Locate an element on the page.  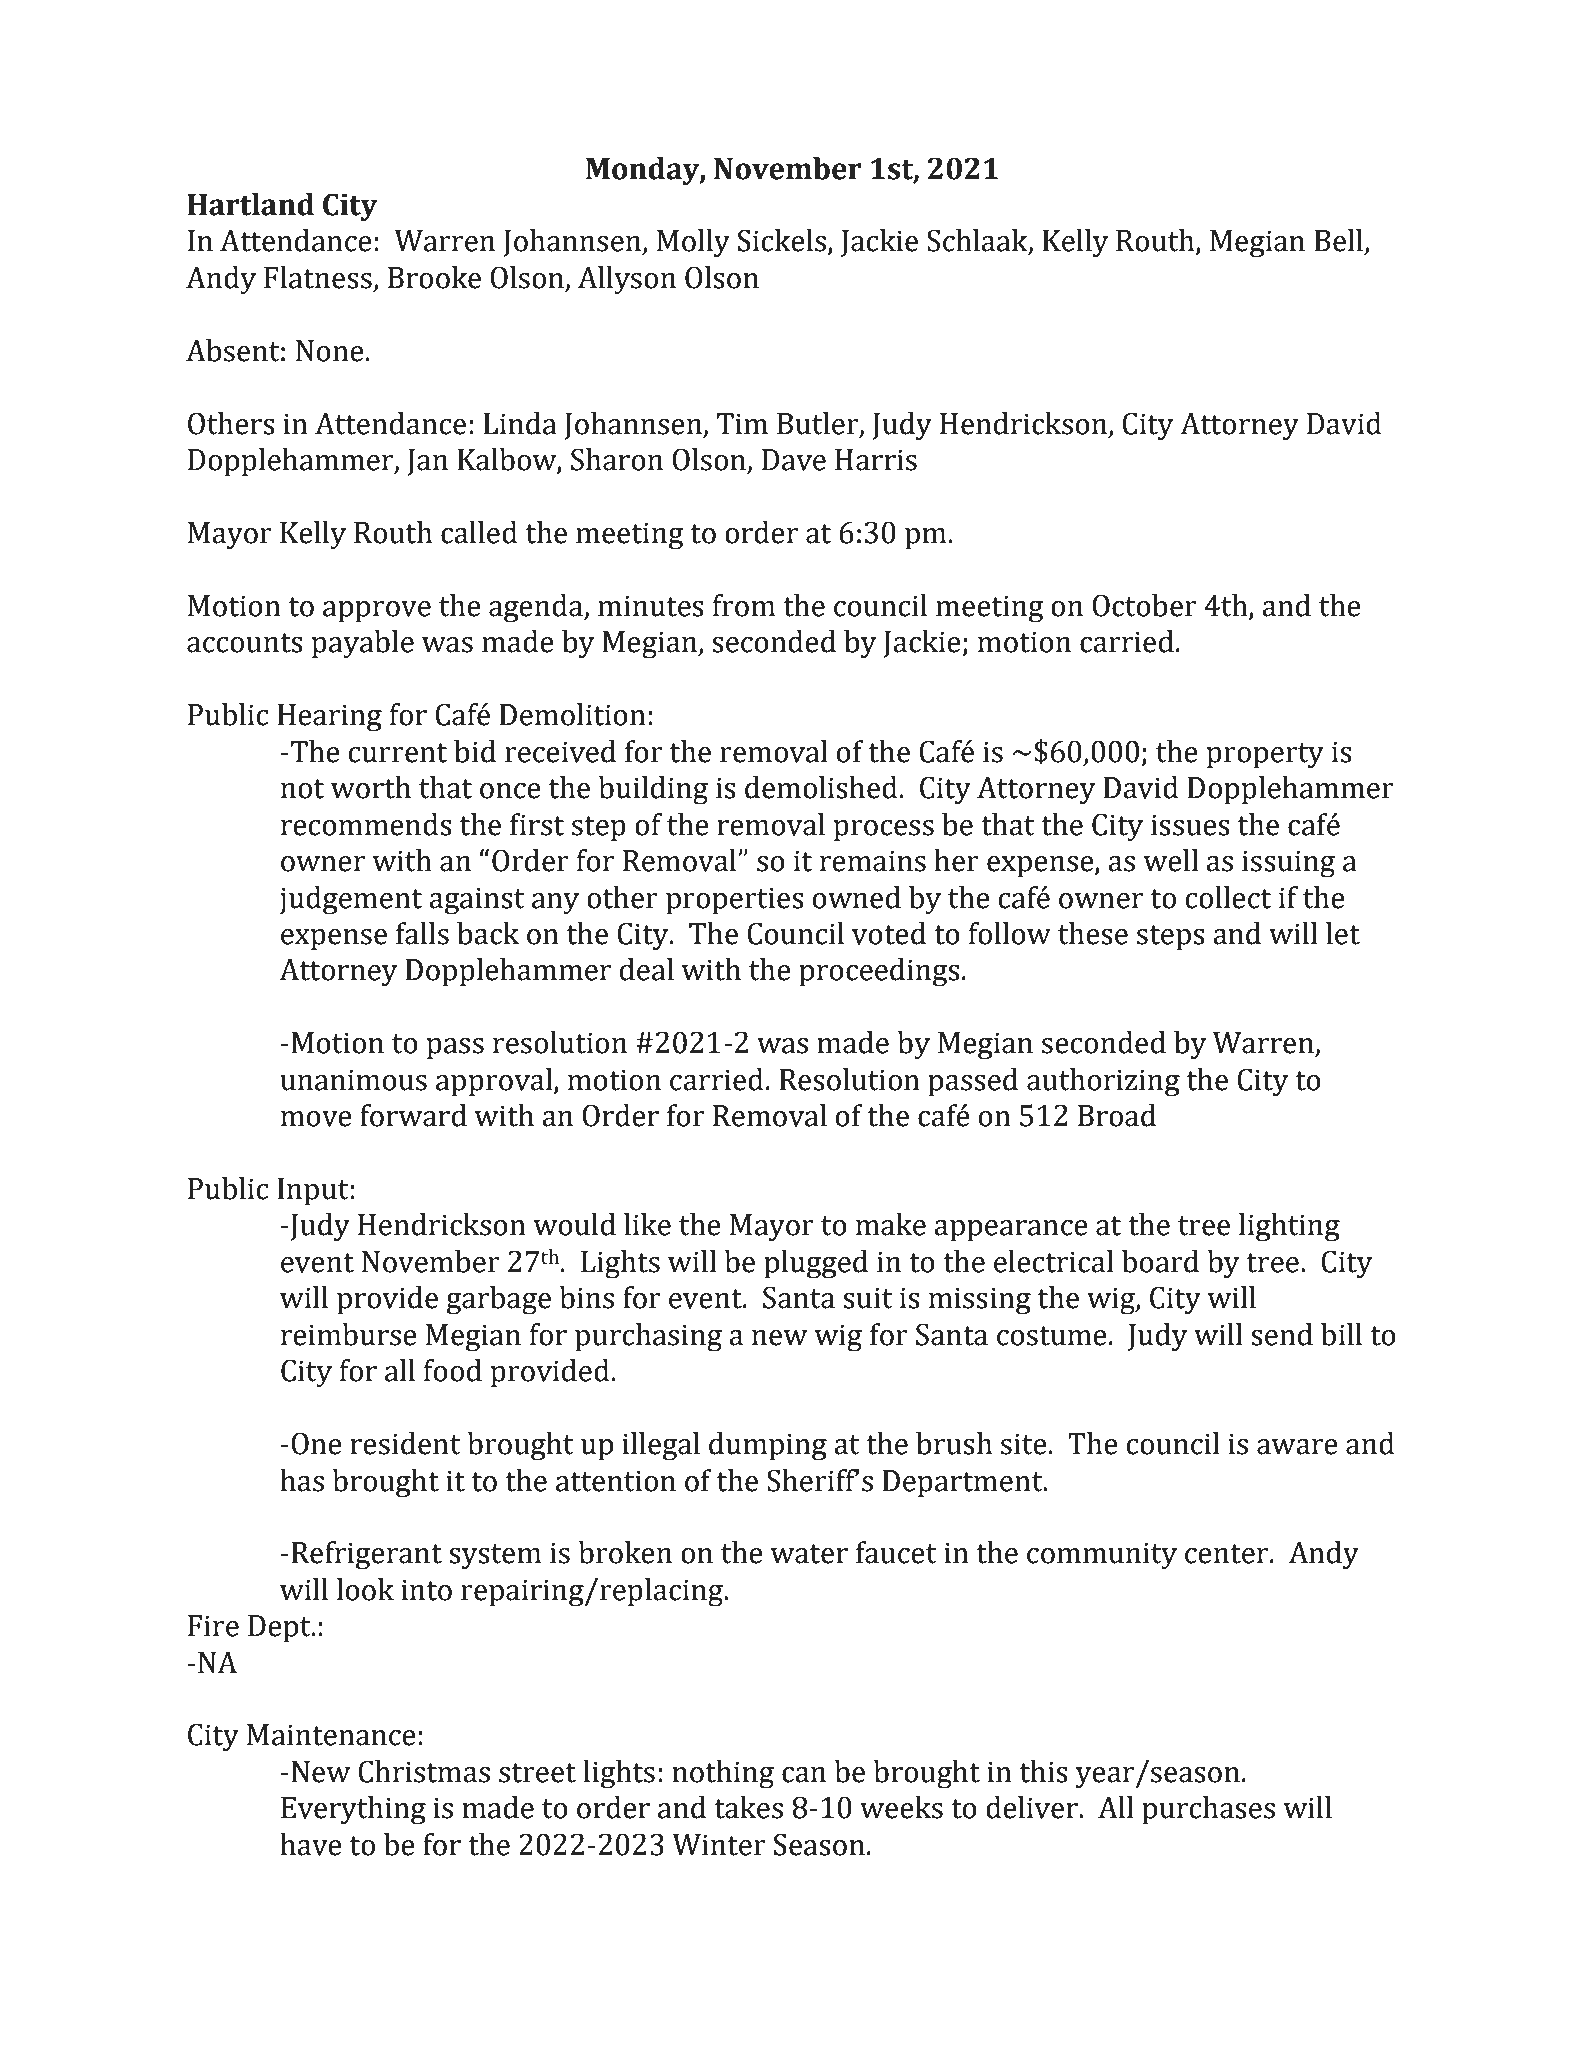
takes is located at coordinates (748, 1807).
